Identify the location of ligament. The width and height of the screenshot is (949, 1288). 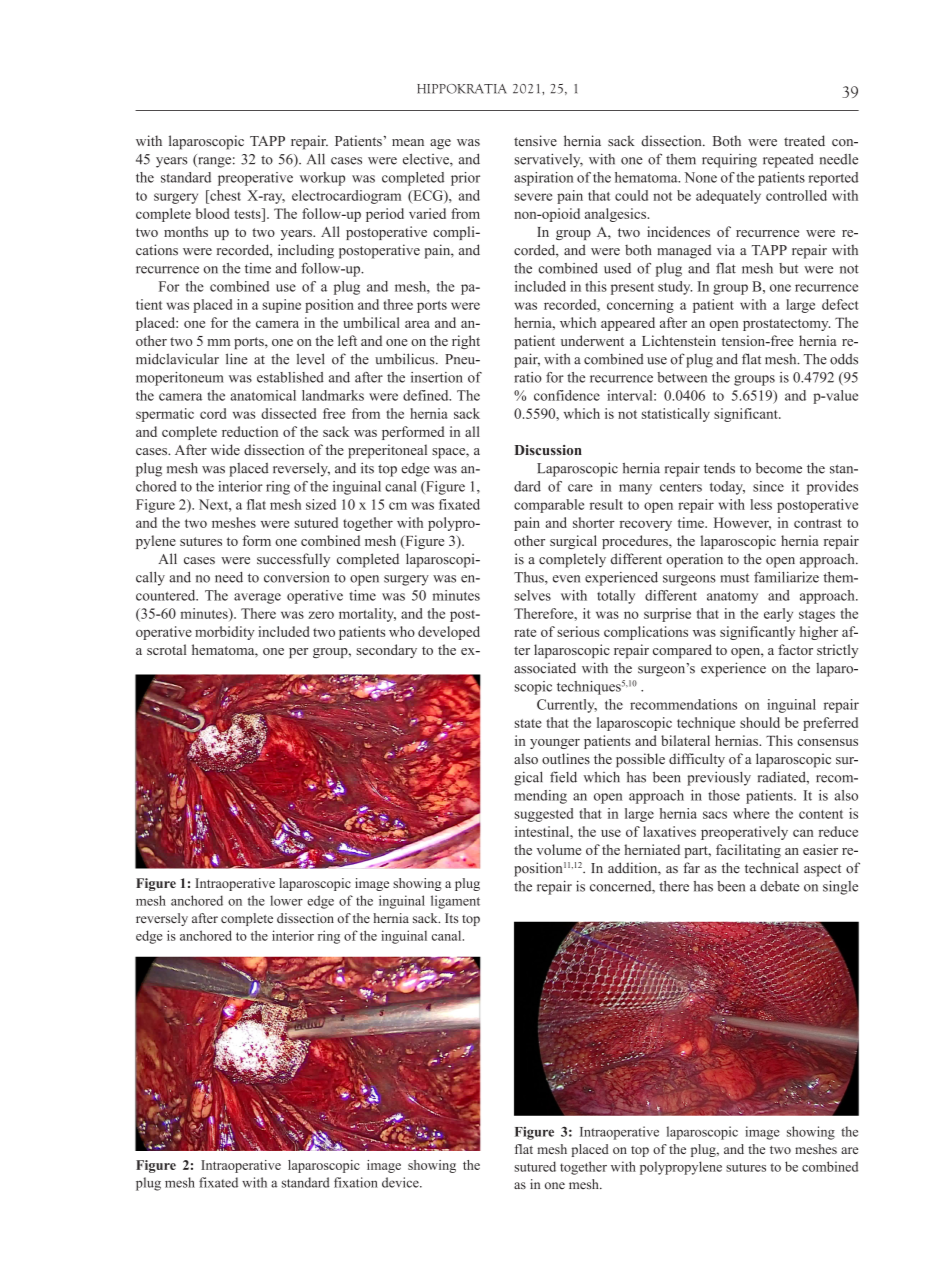
(455, 902).
